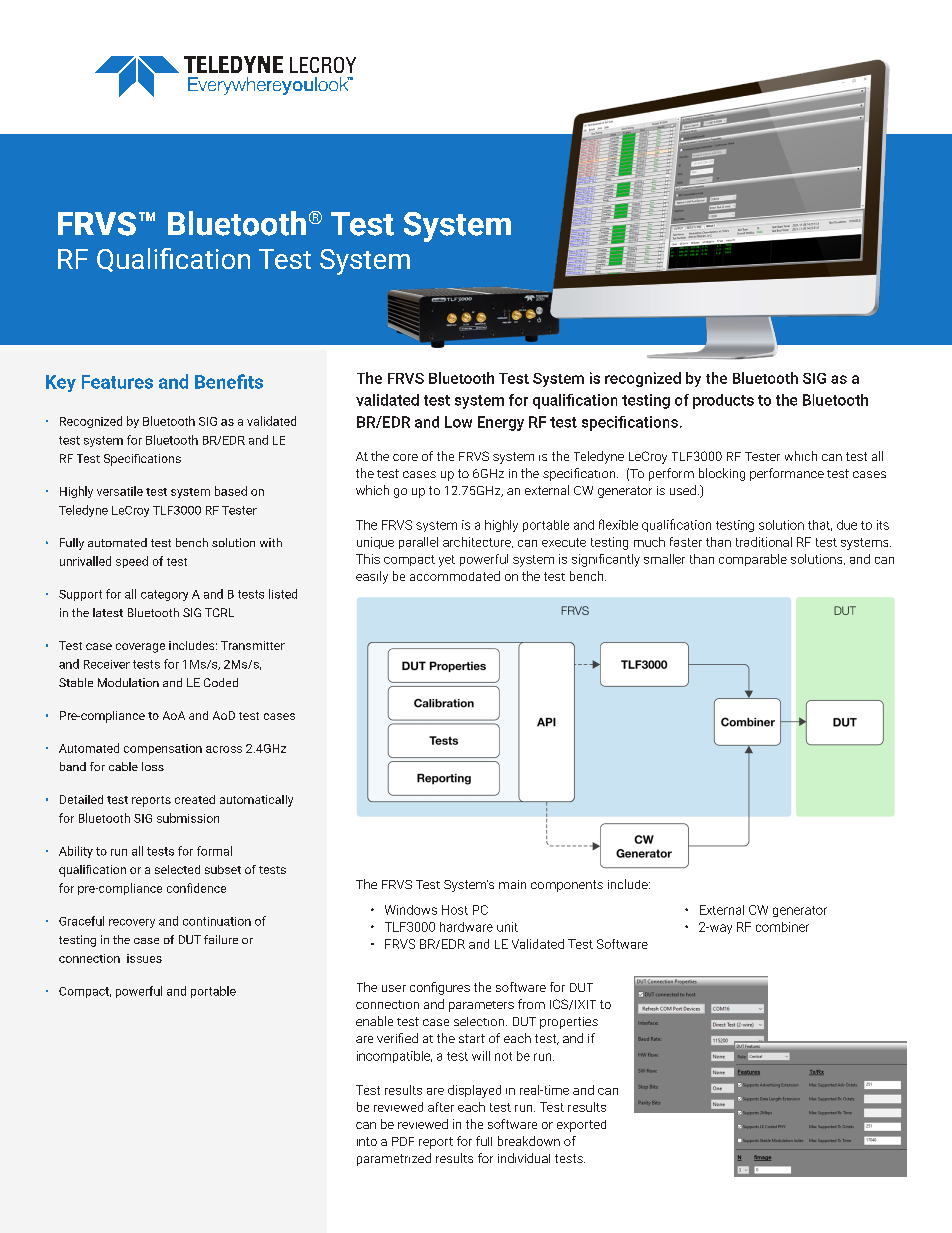 The width and height of the document is (952, 1233). What do you see at coordinates (723, 401) in the document?
I see `products` at bounding box center [723, 401].
